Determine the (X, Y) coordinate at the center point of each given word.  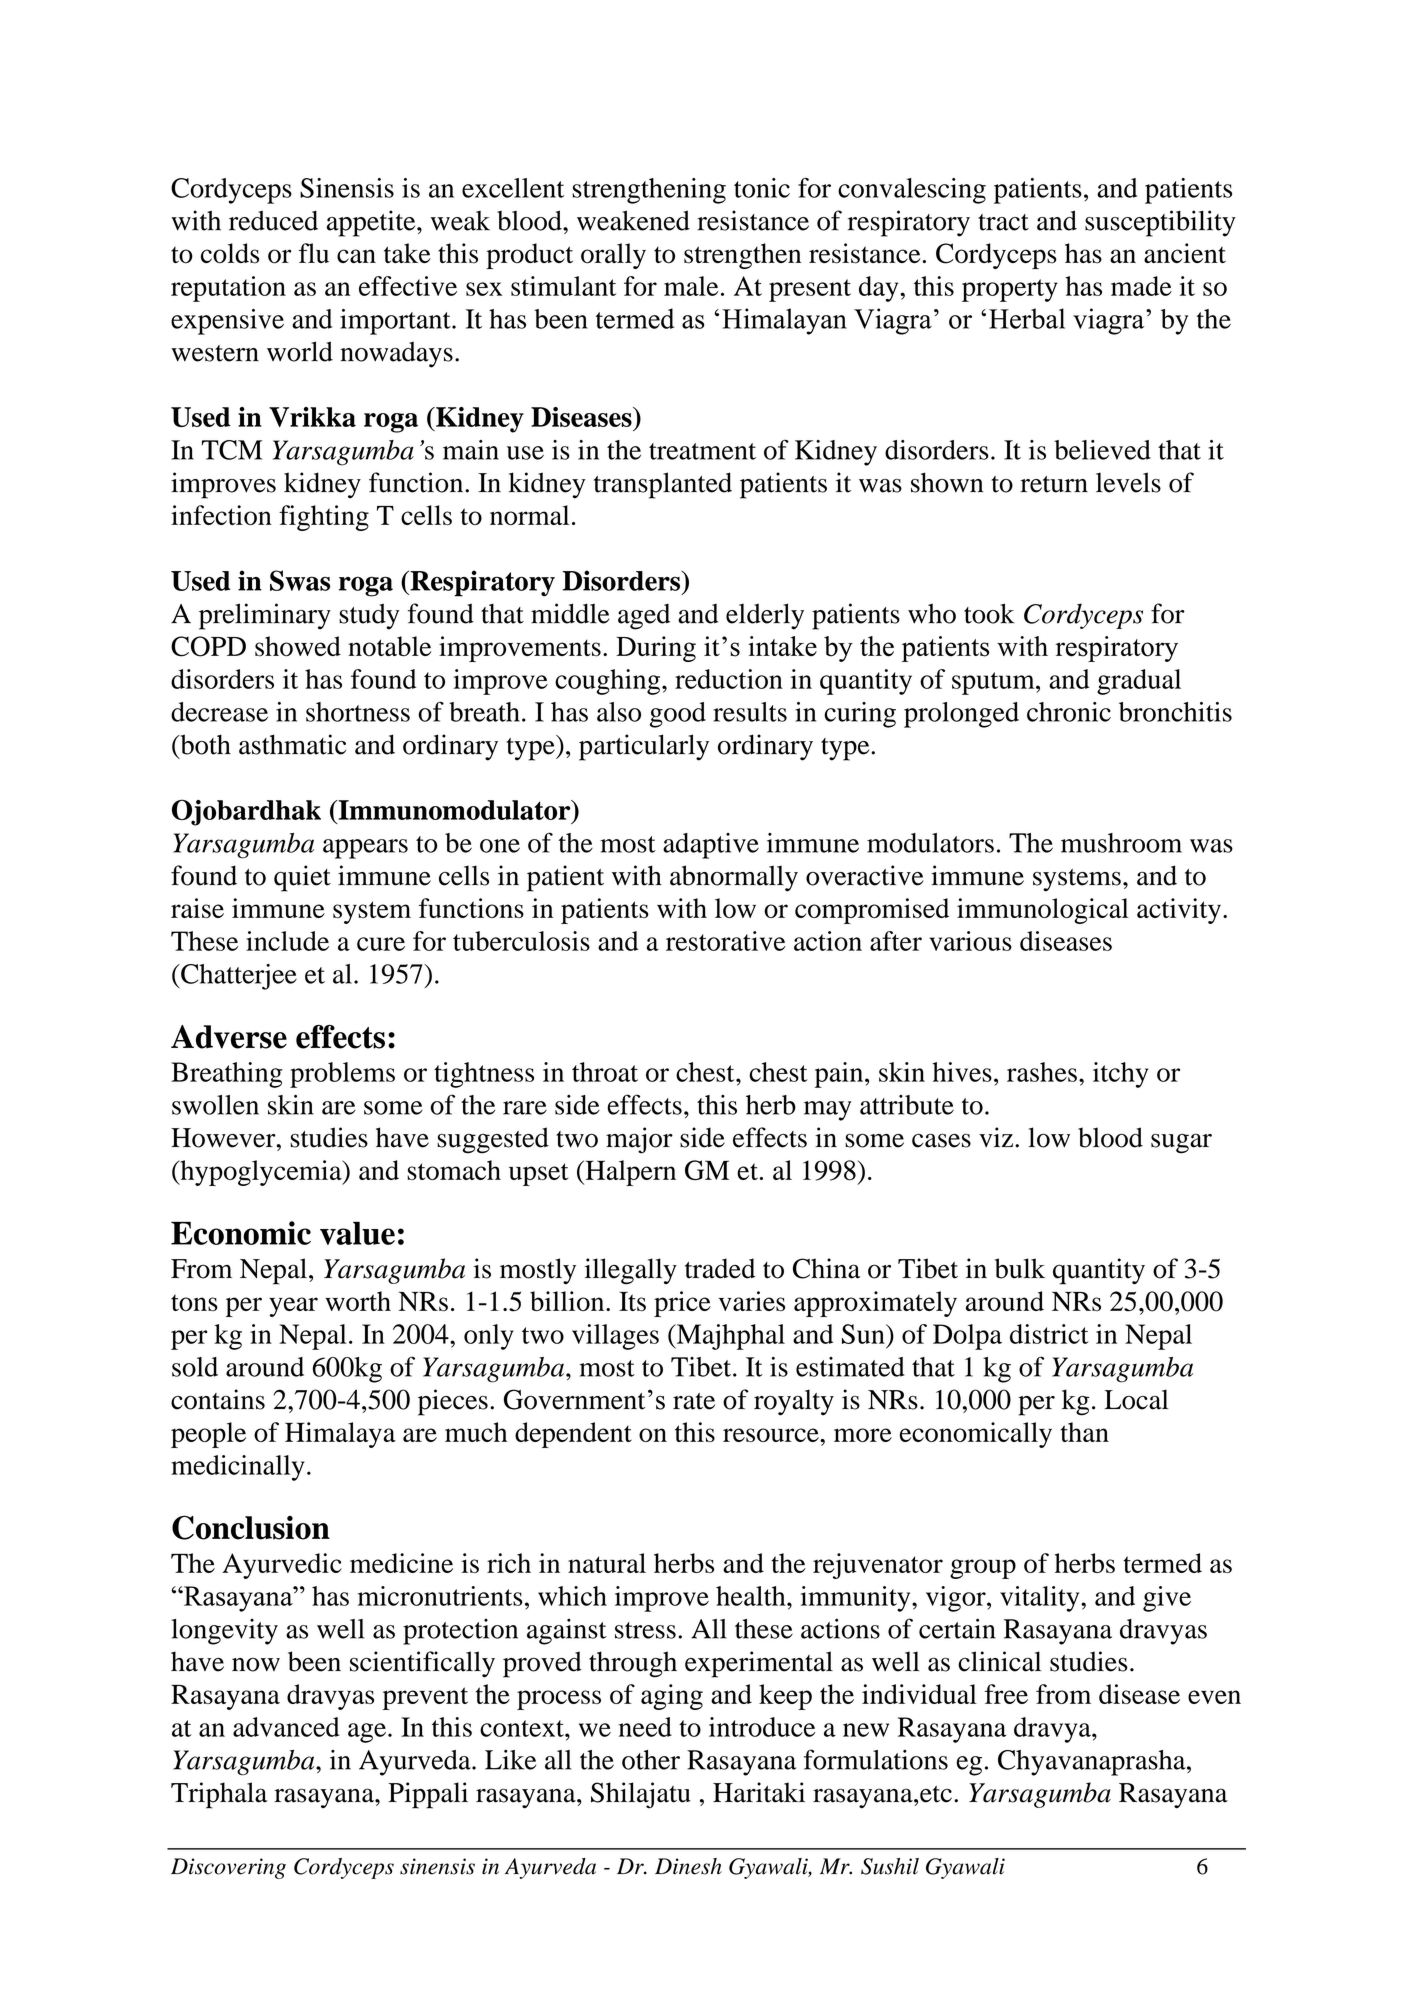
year (293, 1307)
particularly (644, 747)
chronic (1069, 712)
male (691, 286)
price (682, 1304)
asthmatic (292, 744)
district (1049, 1334)
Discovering (228, 1868)
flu (314, 253)
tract (1003, 222)
